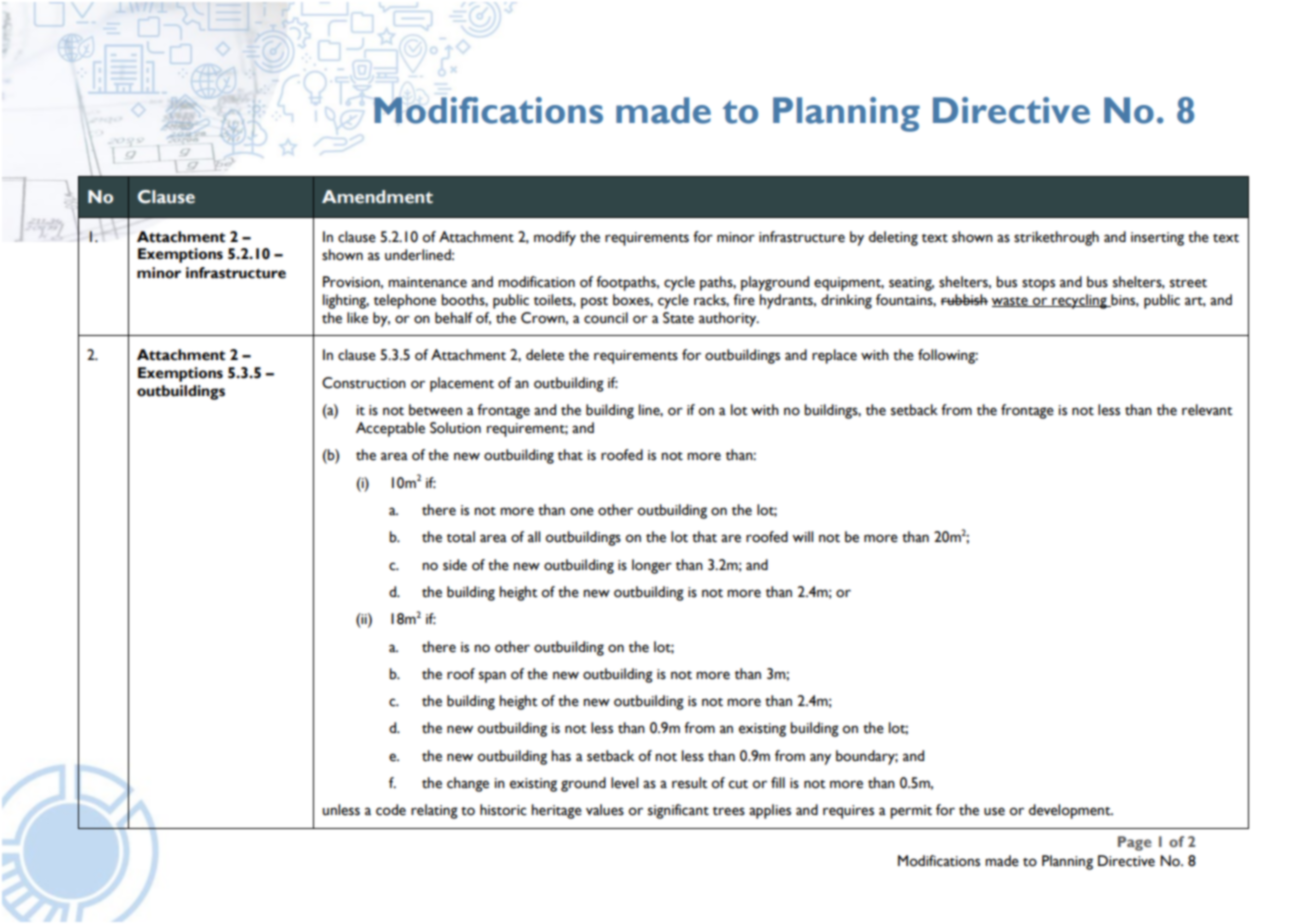 This document has width=1308, height=924. Describe the element at coordinates (461, 537) in the document. I see `total` at that location.
